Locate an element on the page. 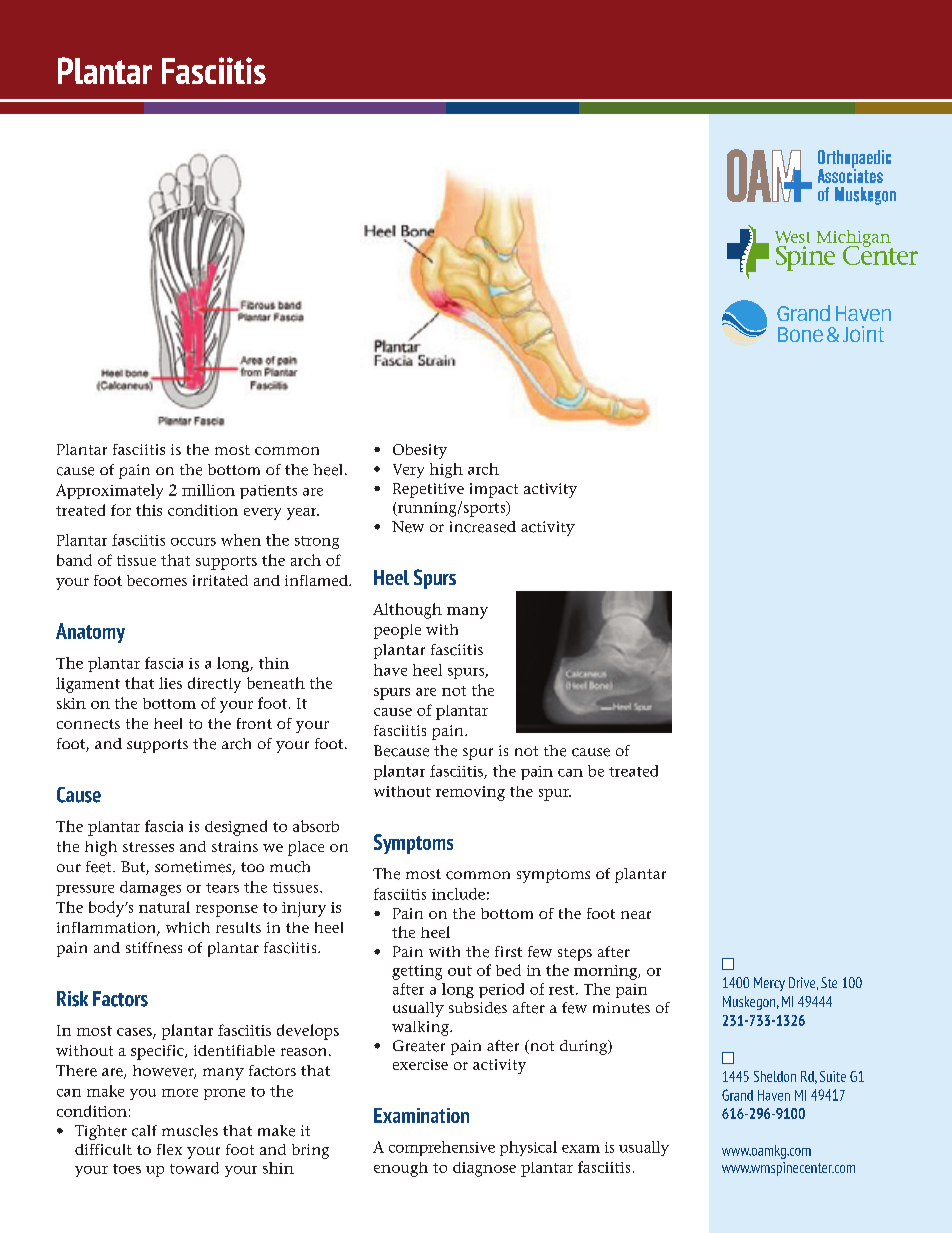  flex is located at coordinates (169, 1149).
